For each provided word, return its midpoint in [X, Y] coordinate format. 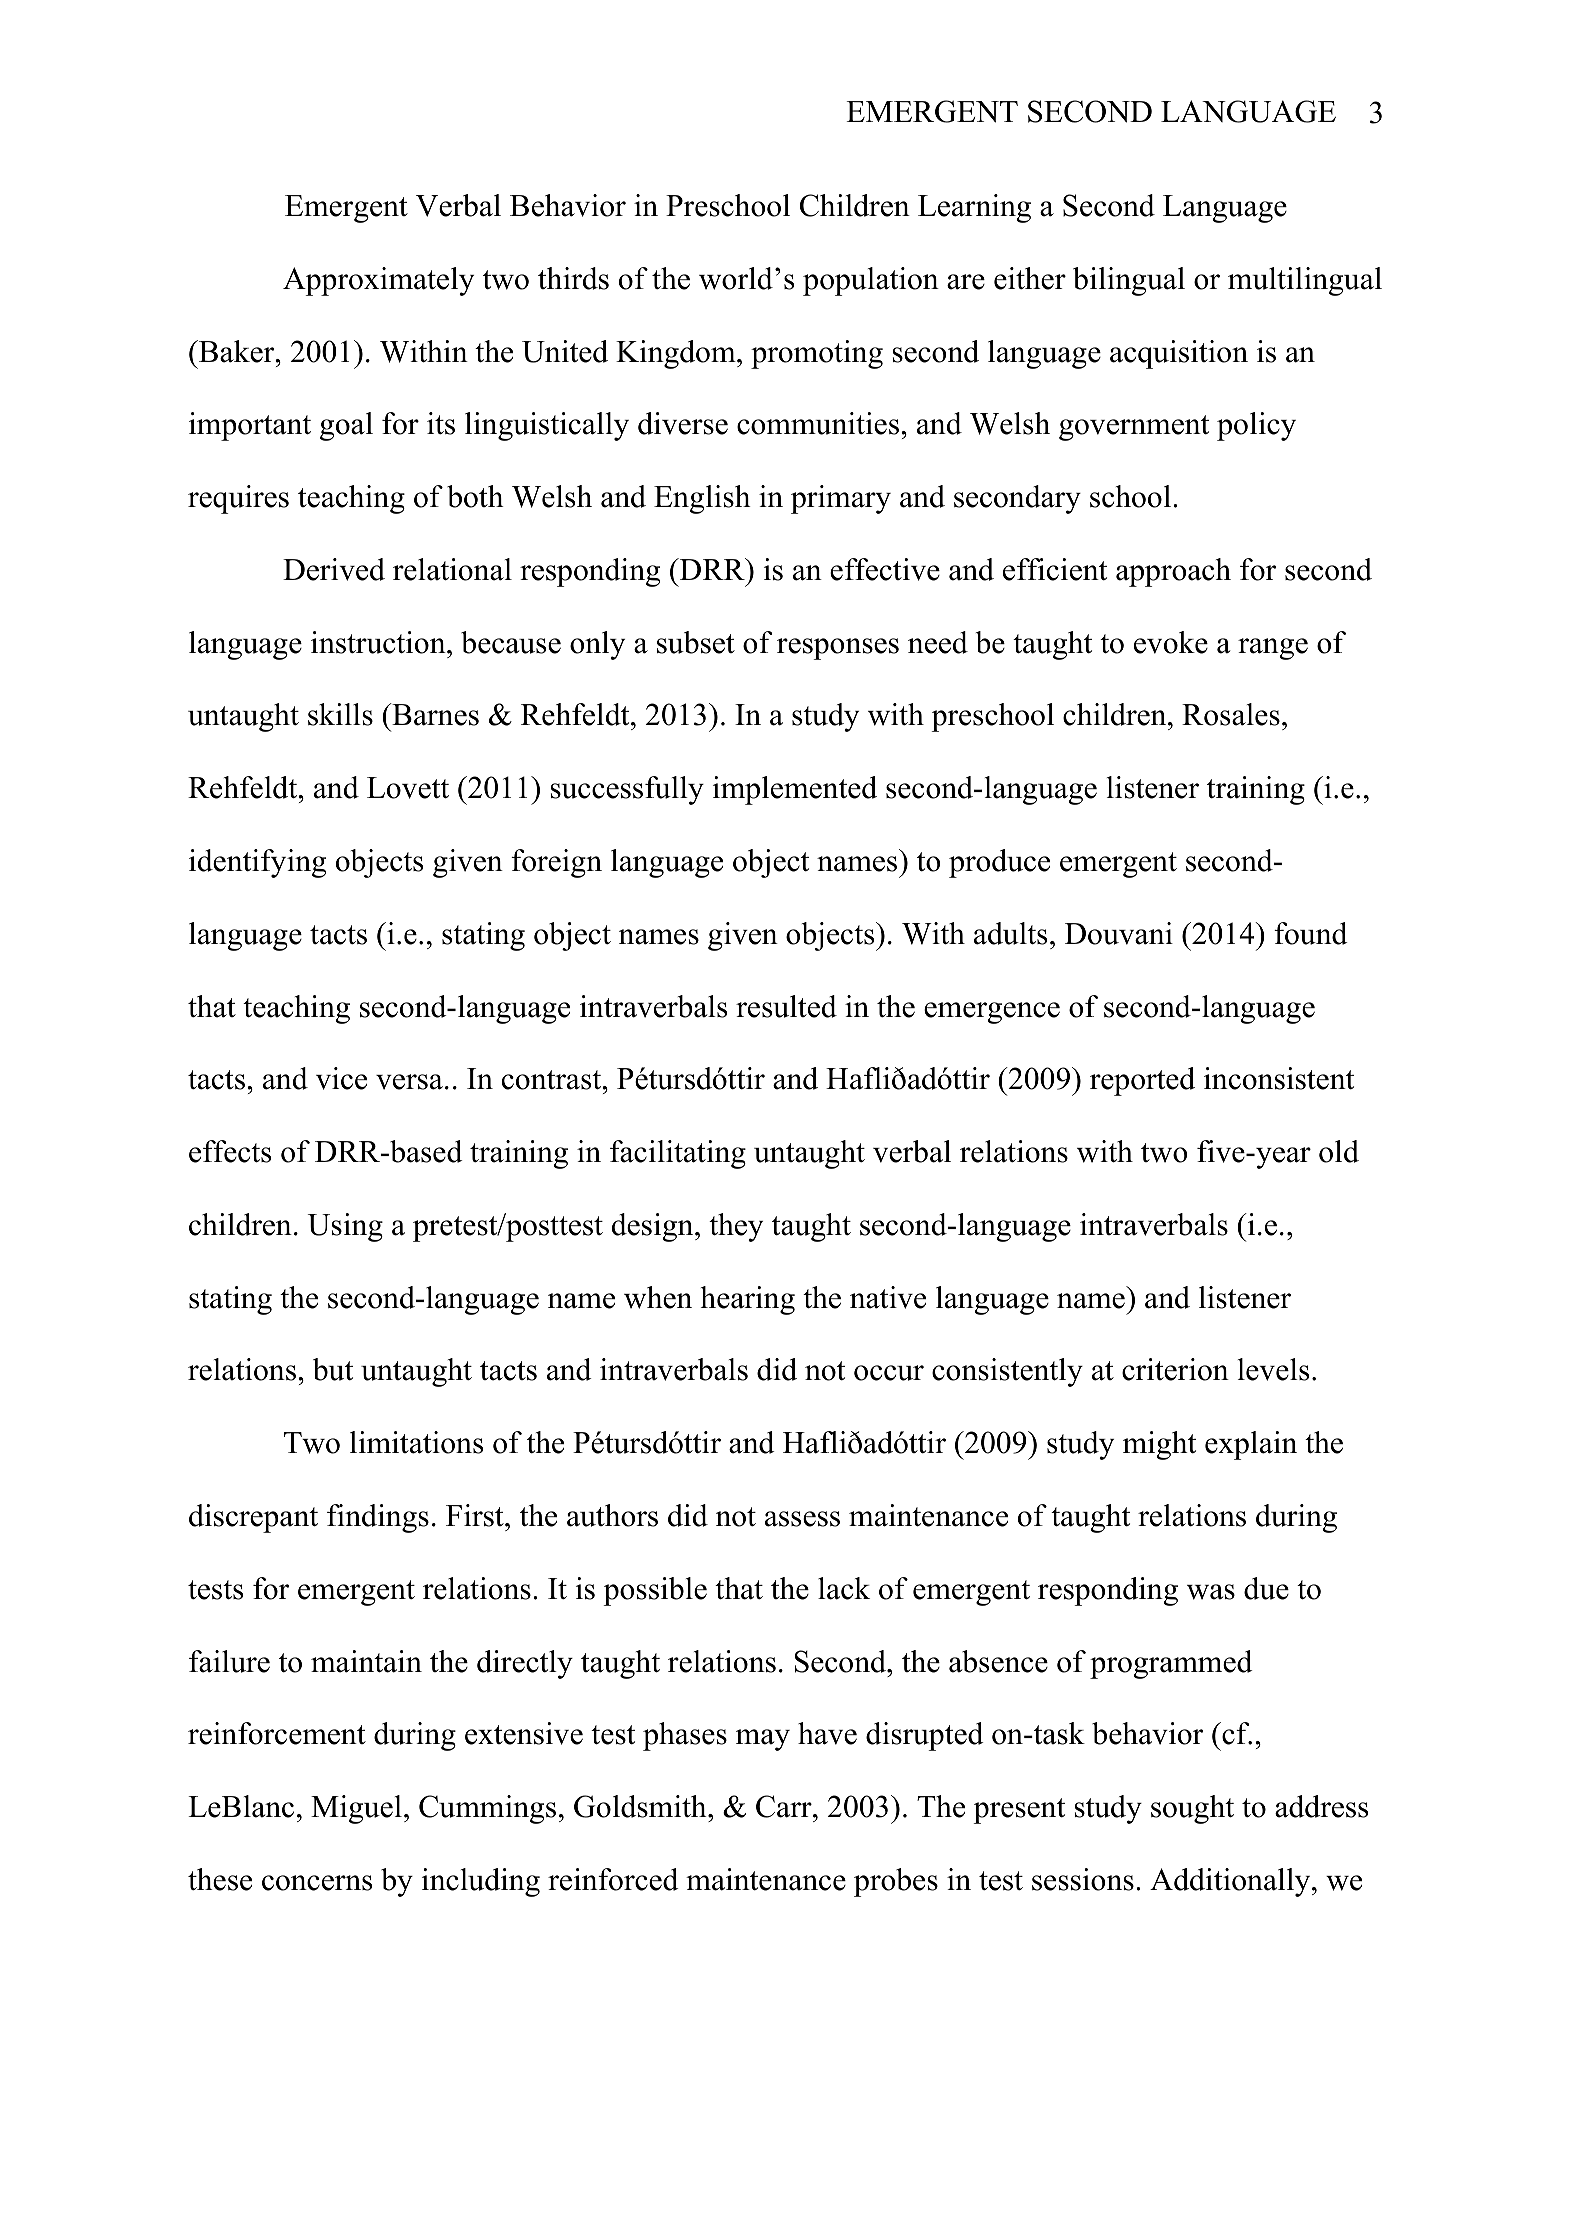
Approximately [378, 281]
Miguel [356, 1809]
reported [1142, 1081]
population [871, 281]
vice [341, 1078]
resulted [786, 1006]
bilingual [1129, 281]
